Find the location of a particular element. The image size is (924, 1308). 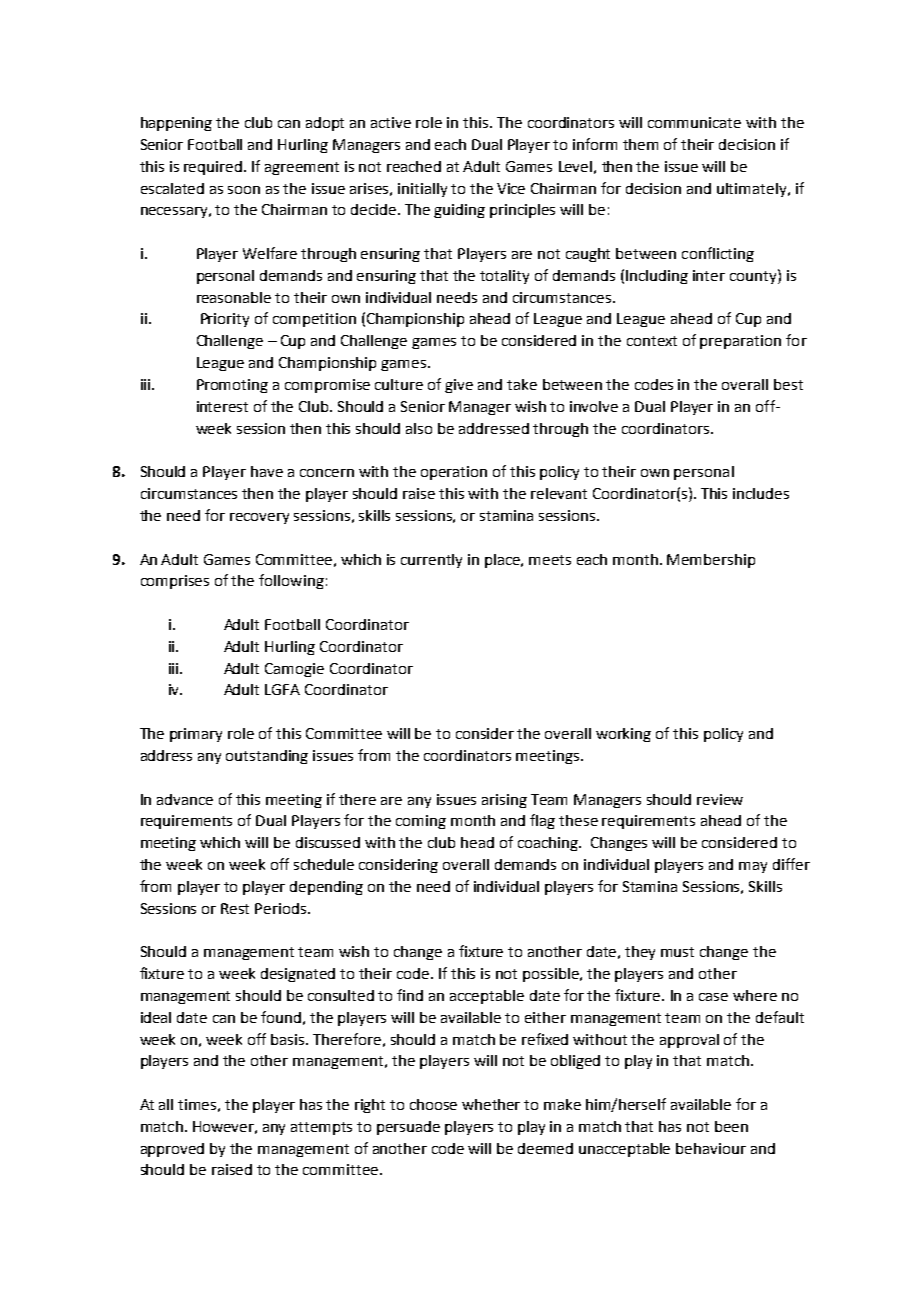

required is located at coordinates (214, 168).
